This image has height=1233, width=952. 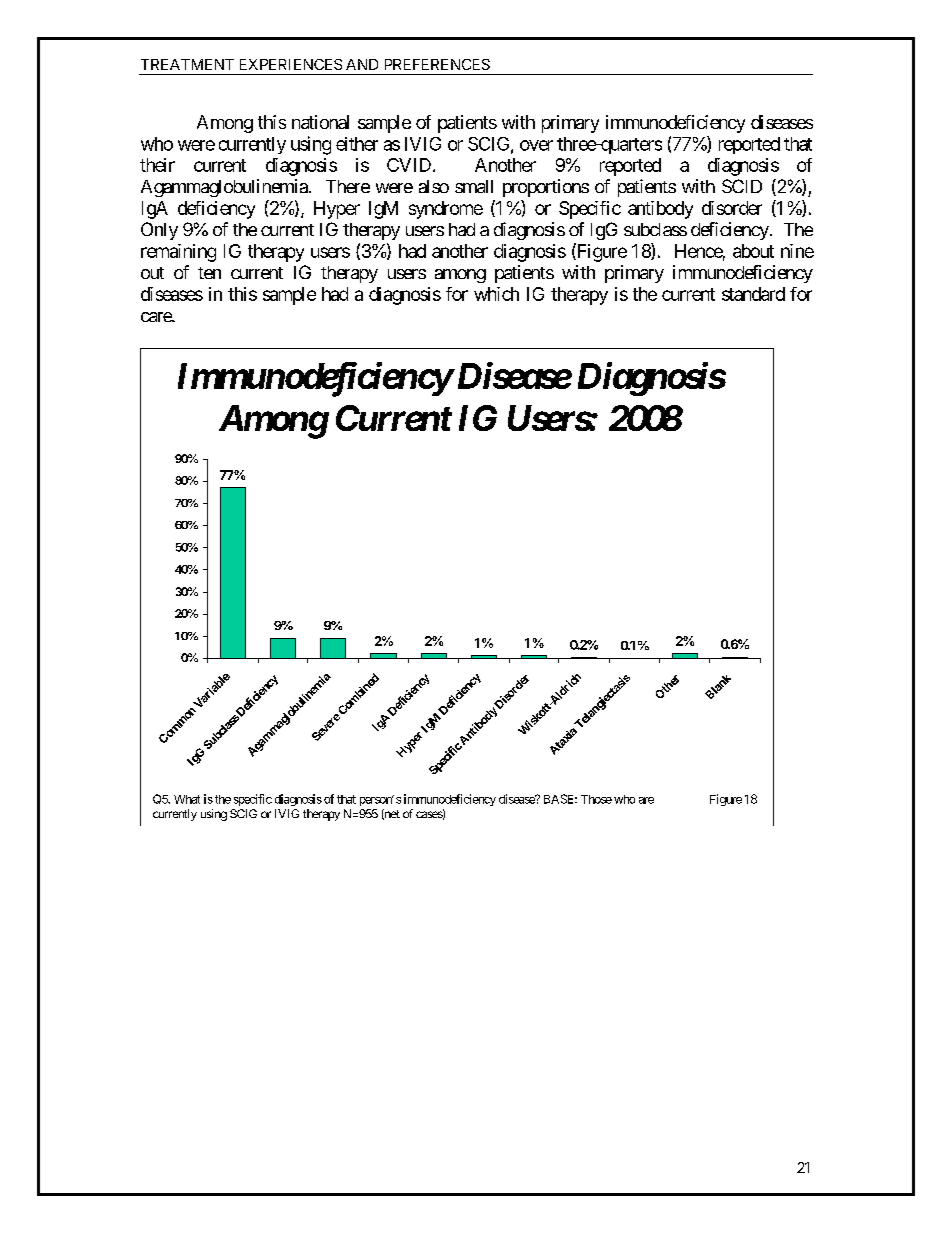 What do you see at coordinates (753, 294) in the image?
I see `standard` at bounding box center [753, 294].
